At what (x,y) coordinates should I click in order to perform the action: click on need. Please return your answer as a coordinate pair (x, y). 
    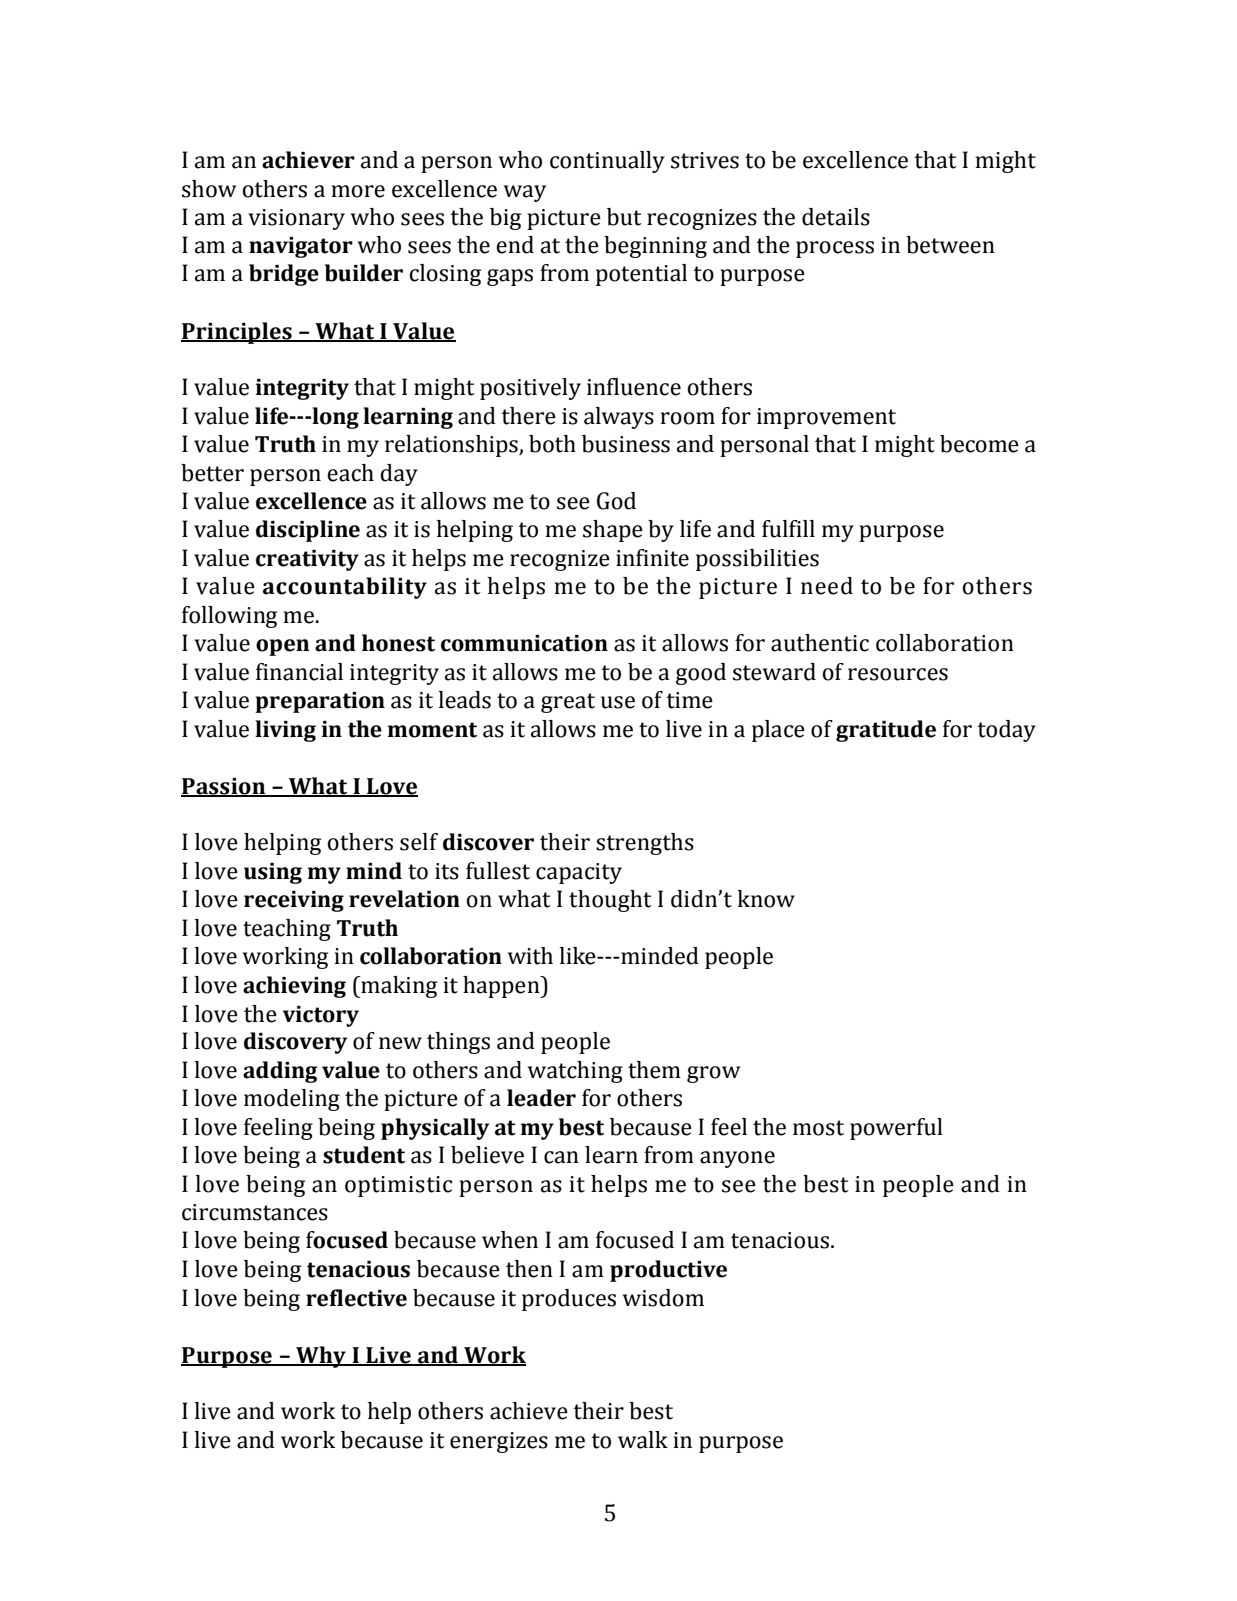
    Looking at the image, I should click on (827, 586).
